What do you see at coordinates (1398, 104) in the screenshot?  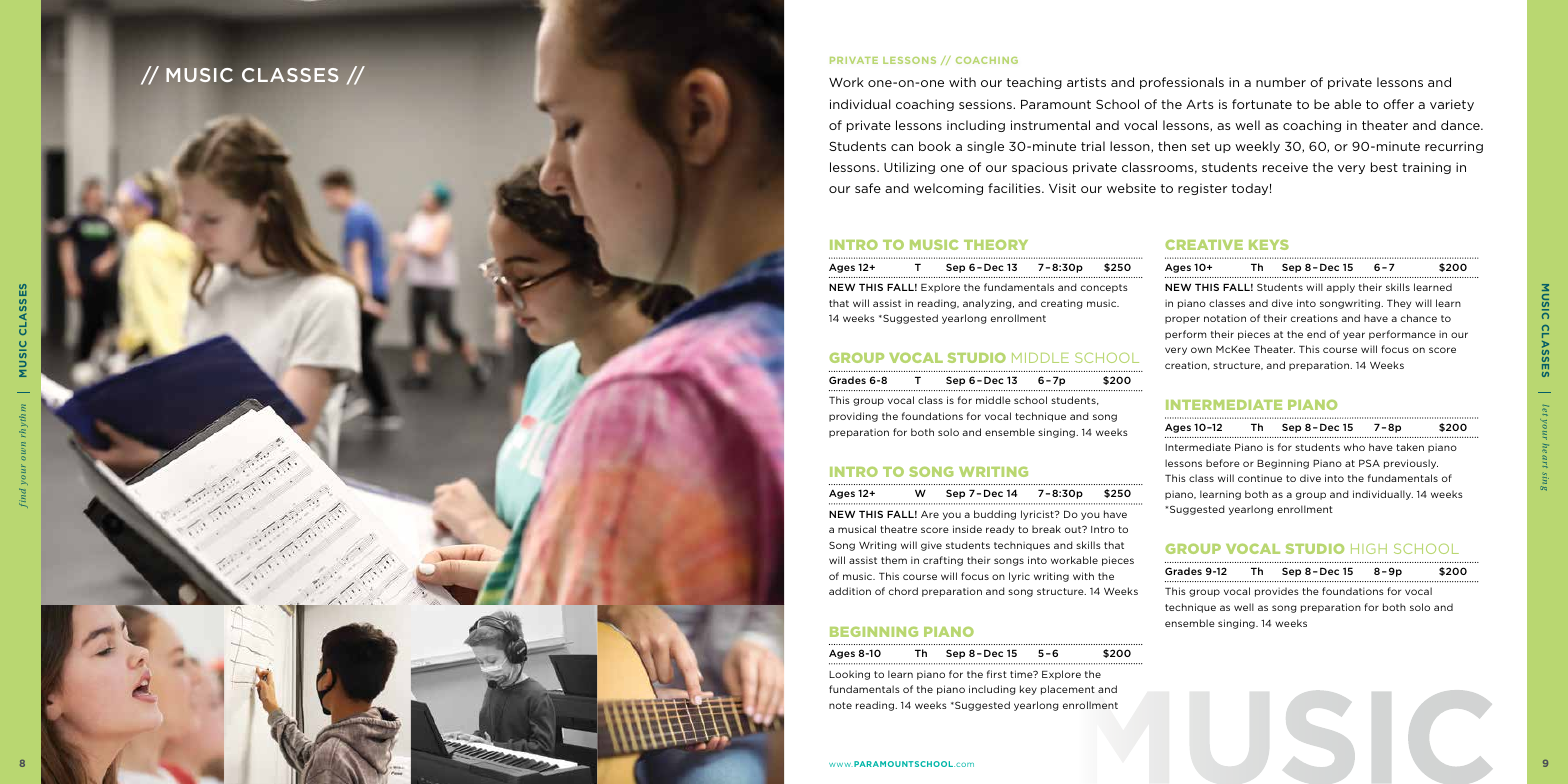 I see `offer` at bounding box center [1398, 104].
